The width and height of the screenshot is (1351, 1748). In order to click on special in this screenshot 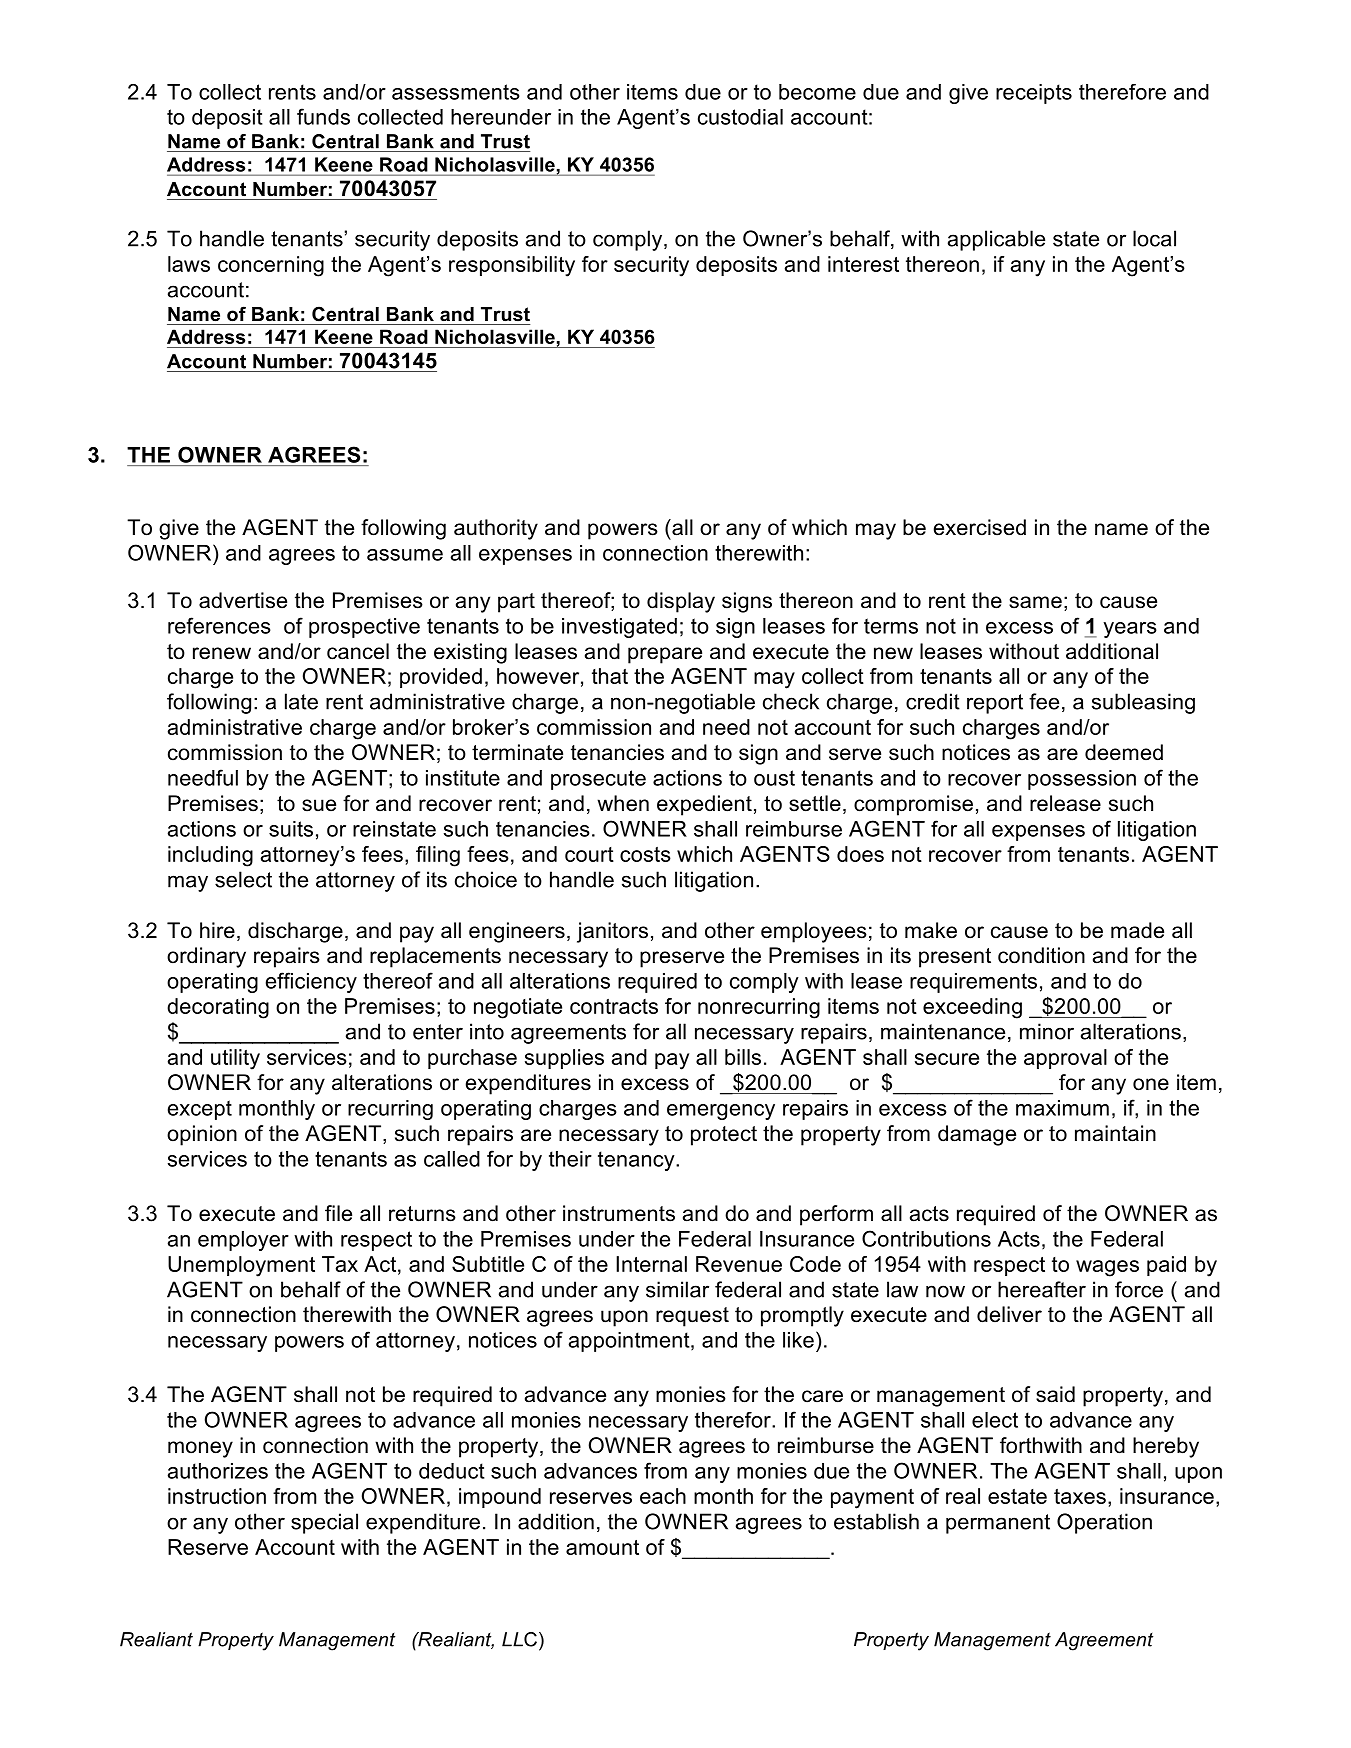, I will do `click(324, 1523)`.
